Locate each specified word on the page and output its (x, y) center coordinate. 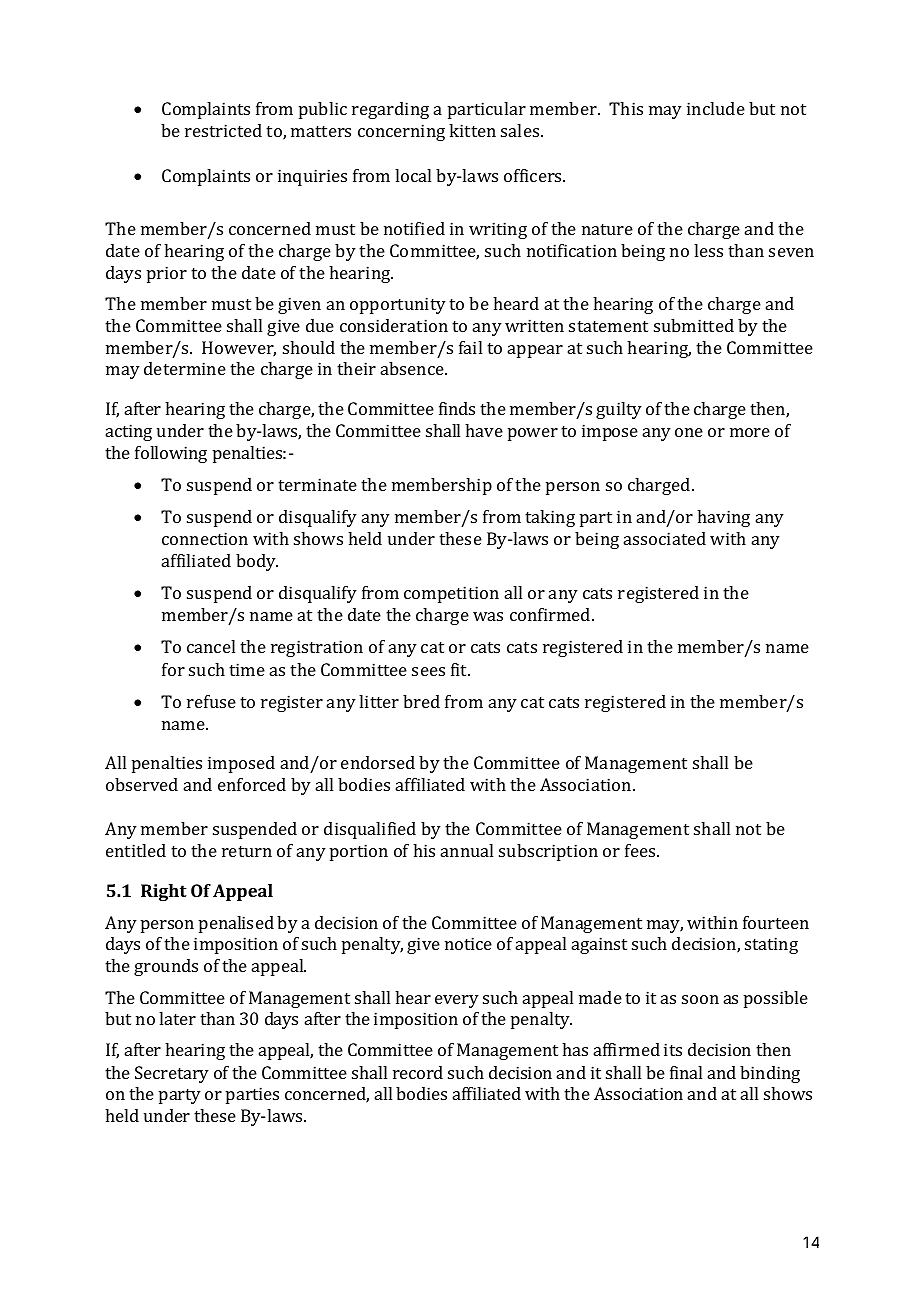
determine (185, 368)
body (257, 562)
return (247, 851)
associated (665, 538)
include (716, 108)
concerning (401, 132)
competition (451, 594)
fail (470, 347)
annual (467, 850)
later (177, 1018)
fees (641, 850)
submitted (694, 325)
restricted (223, 130)
